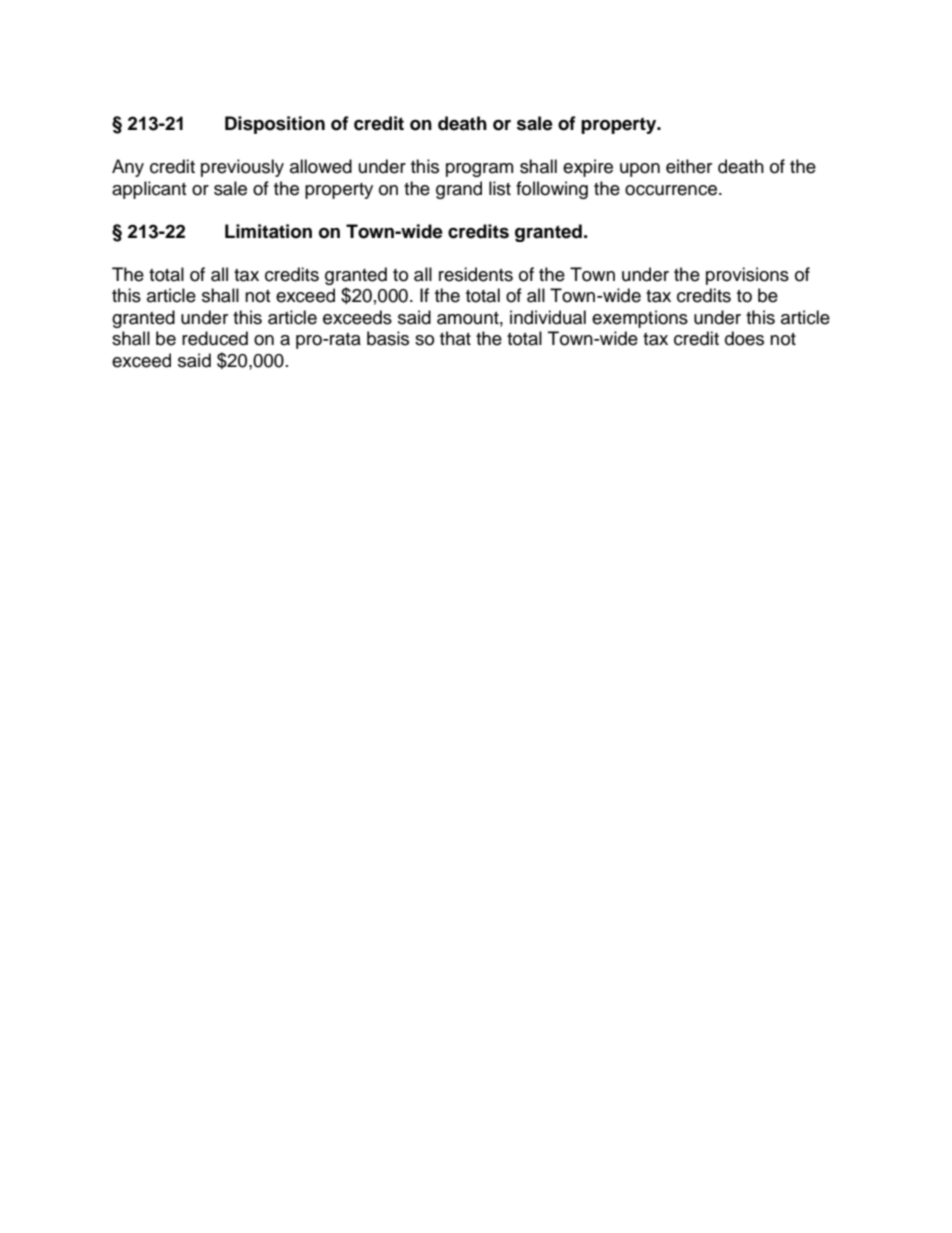  What do you see at coordinates (747, 276) in the page?
I see `provisions` at bounding box center [747, 276].
